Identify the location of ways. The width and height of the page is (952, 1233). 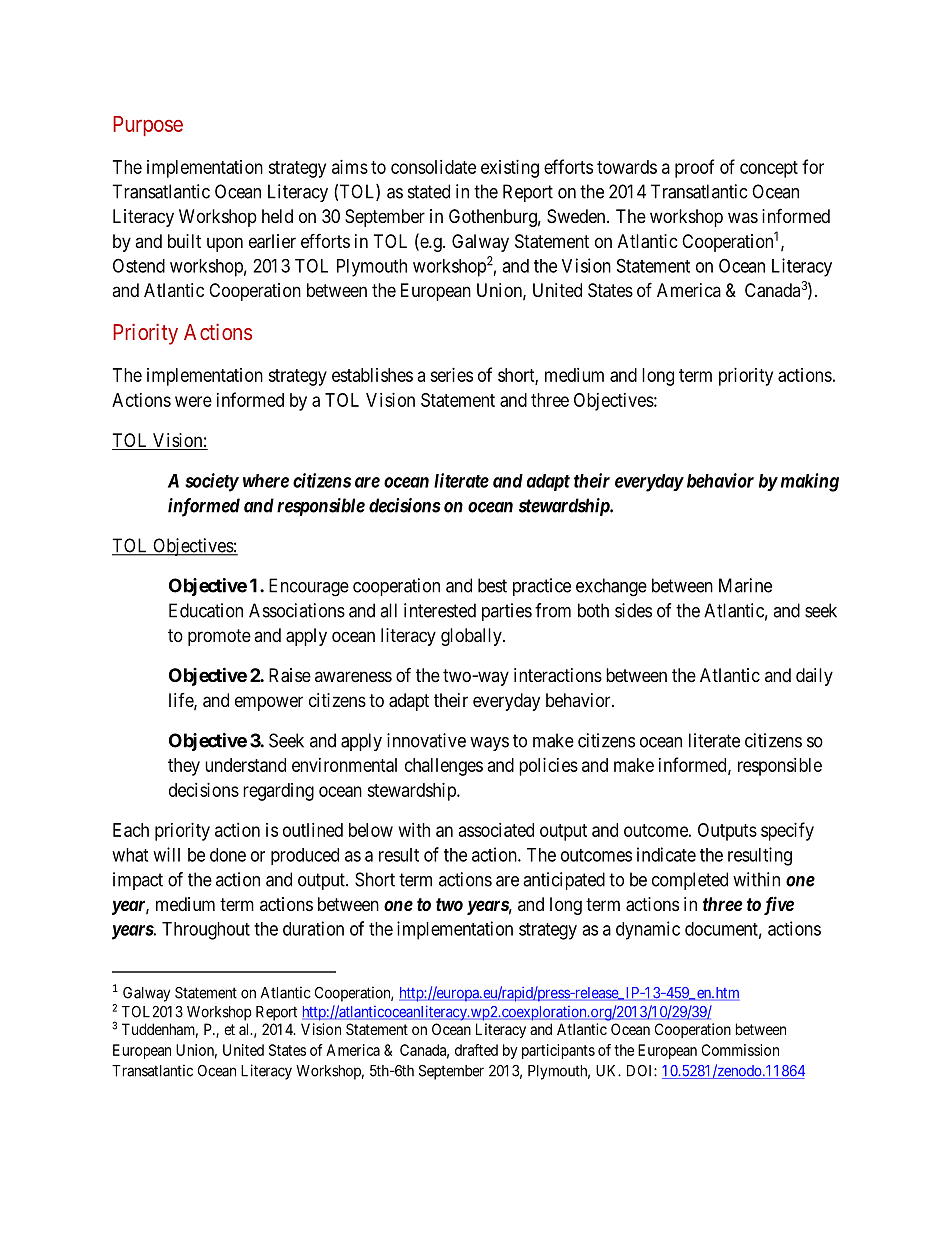
(489, 744).
